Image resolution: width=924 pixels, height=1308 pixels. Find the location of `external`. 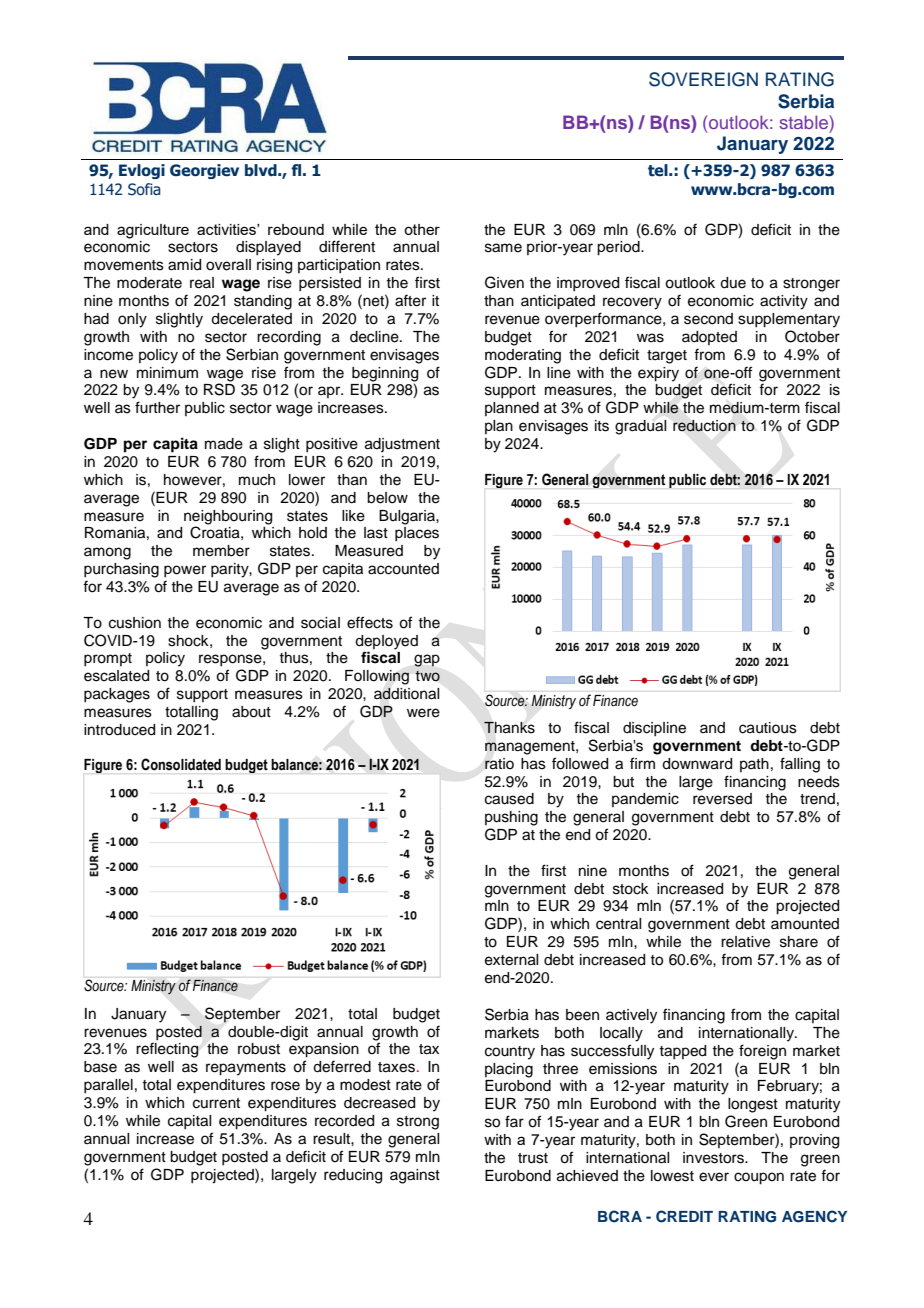

external is located at coordinates (511, 960).
